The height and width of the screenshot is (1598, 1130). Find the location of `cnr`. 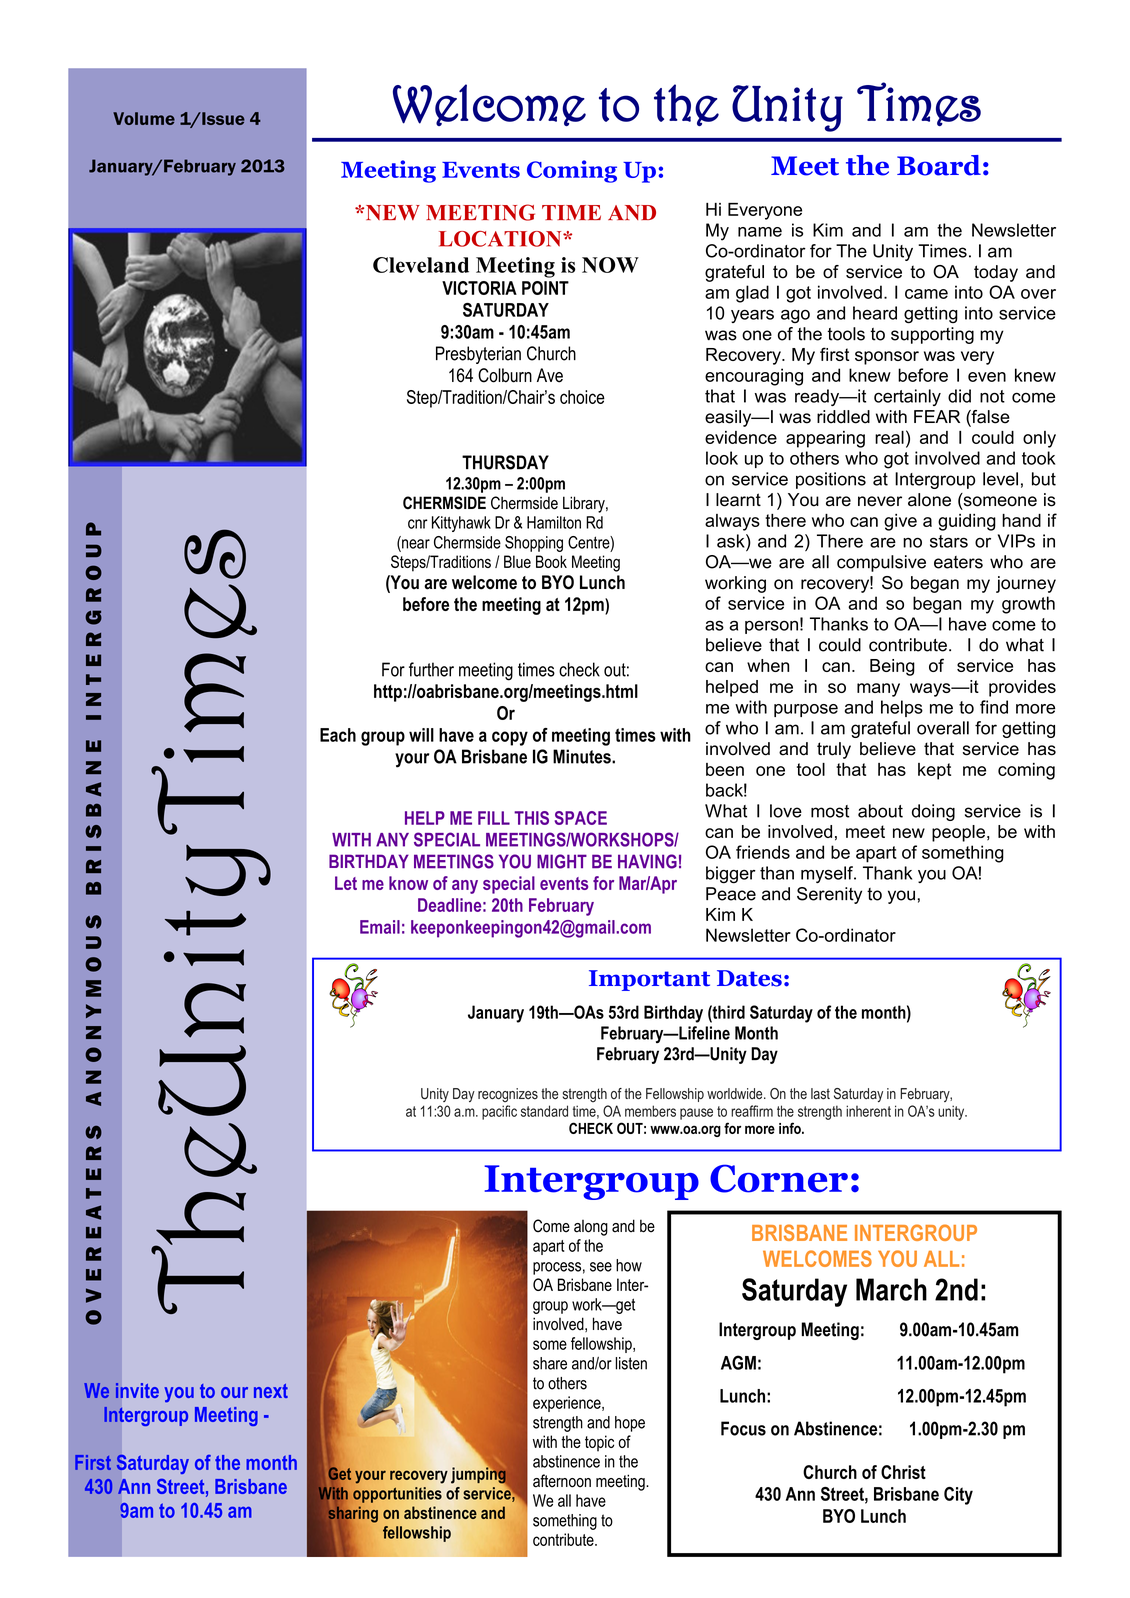

cnr is located at coordinates (418, 524).
